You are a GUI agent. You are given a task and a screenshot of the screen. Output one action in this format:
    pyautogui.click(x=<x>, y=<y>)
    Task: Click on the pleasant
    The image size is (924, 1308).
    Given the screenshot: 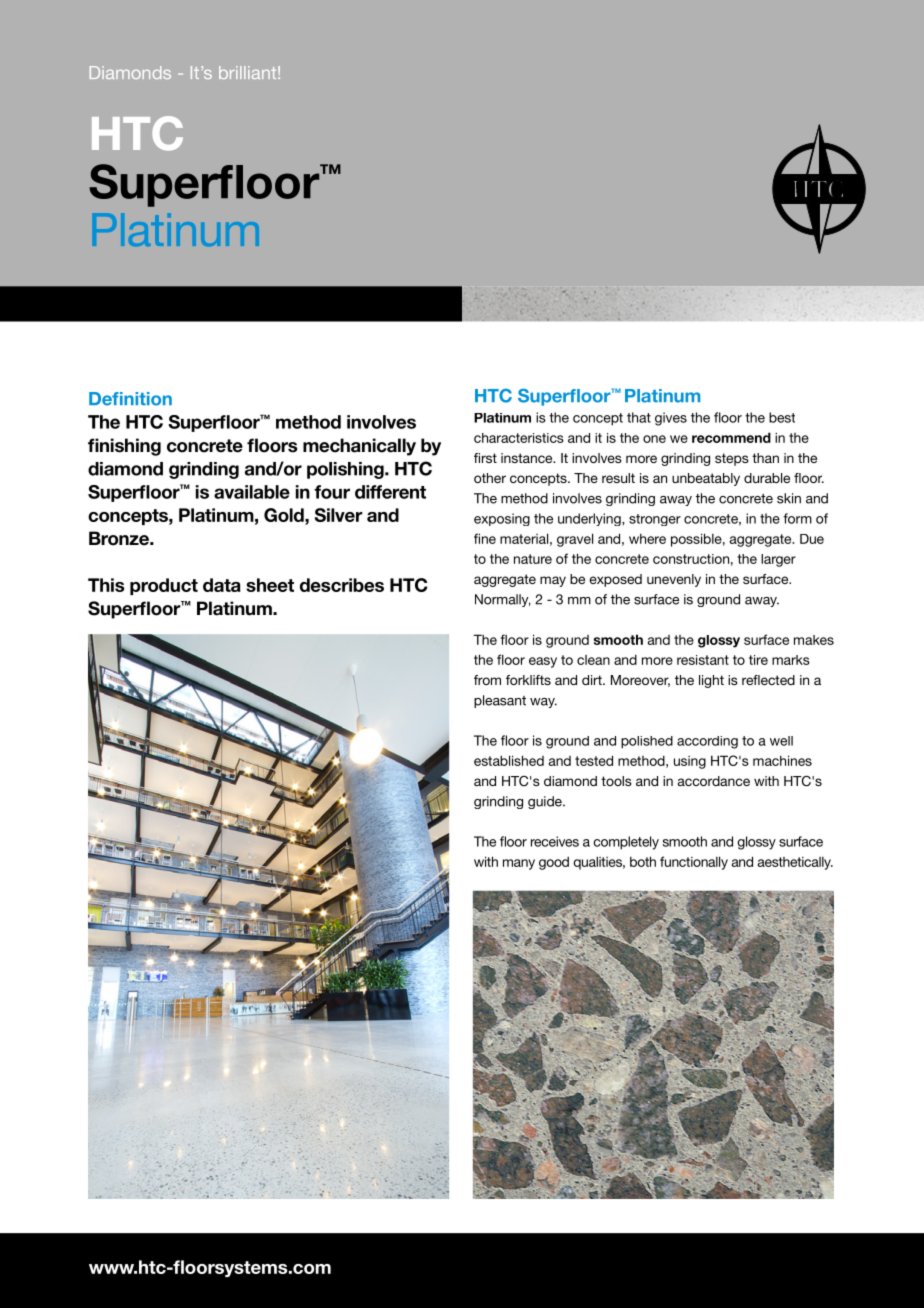 What is the action you would take?
    pyautogui.click(x=500, y=701)
